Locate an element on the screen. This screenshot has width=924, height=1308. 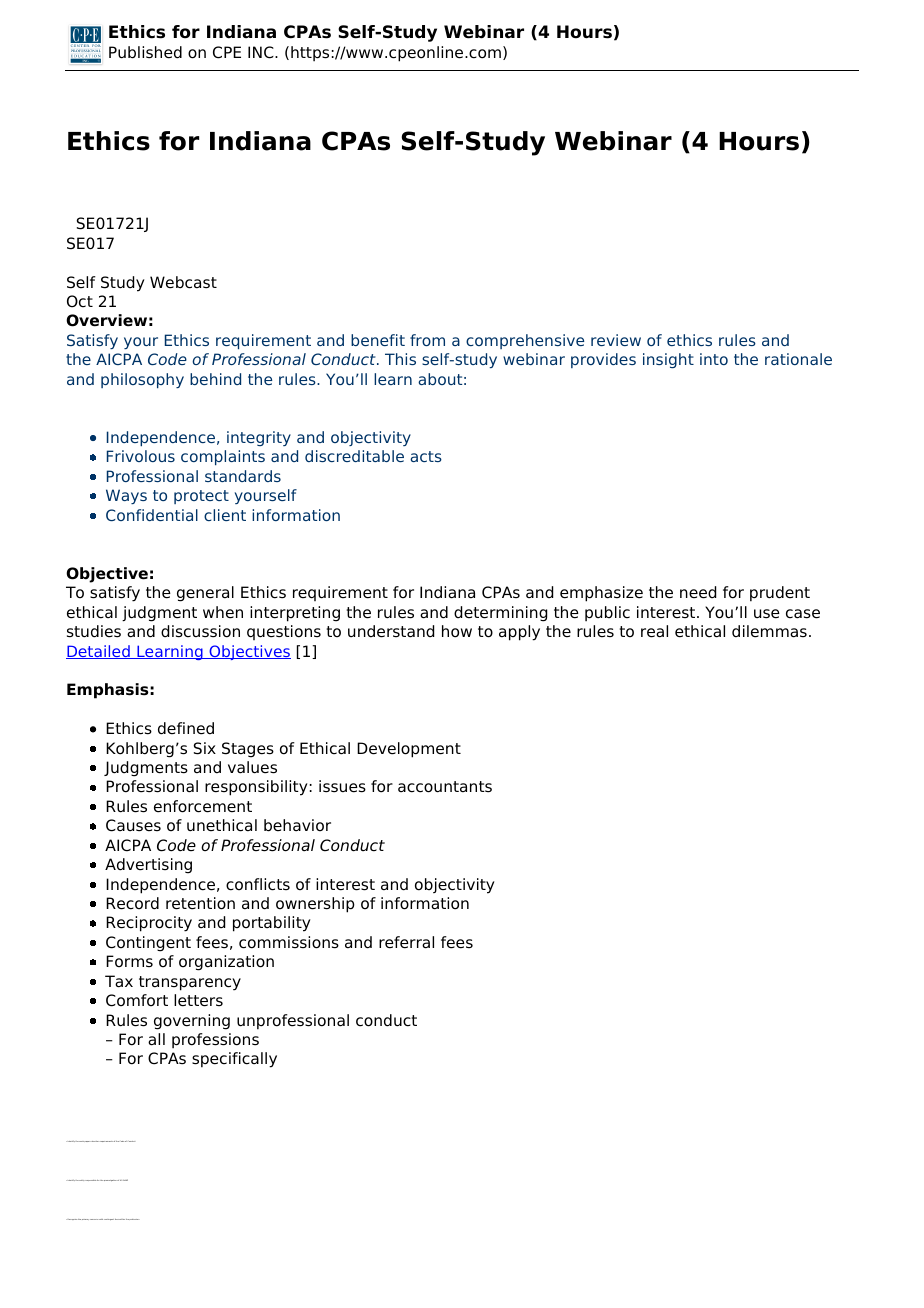
benefit is located at coordinates (378, 340).
